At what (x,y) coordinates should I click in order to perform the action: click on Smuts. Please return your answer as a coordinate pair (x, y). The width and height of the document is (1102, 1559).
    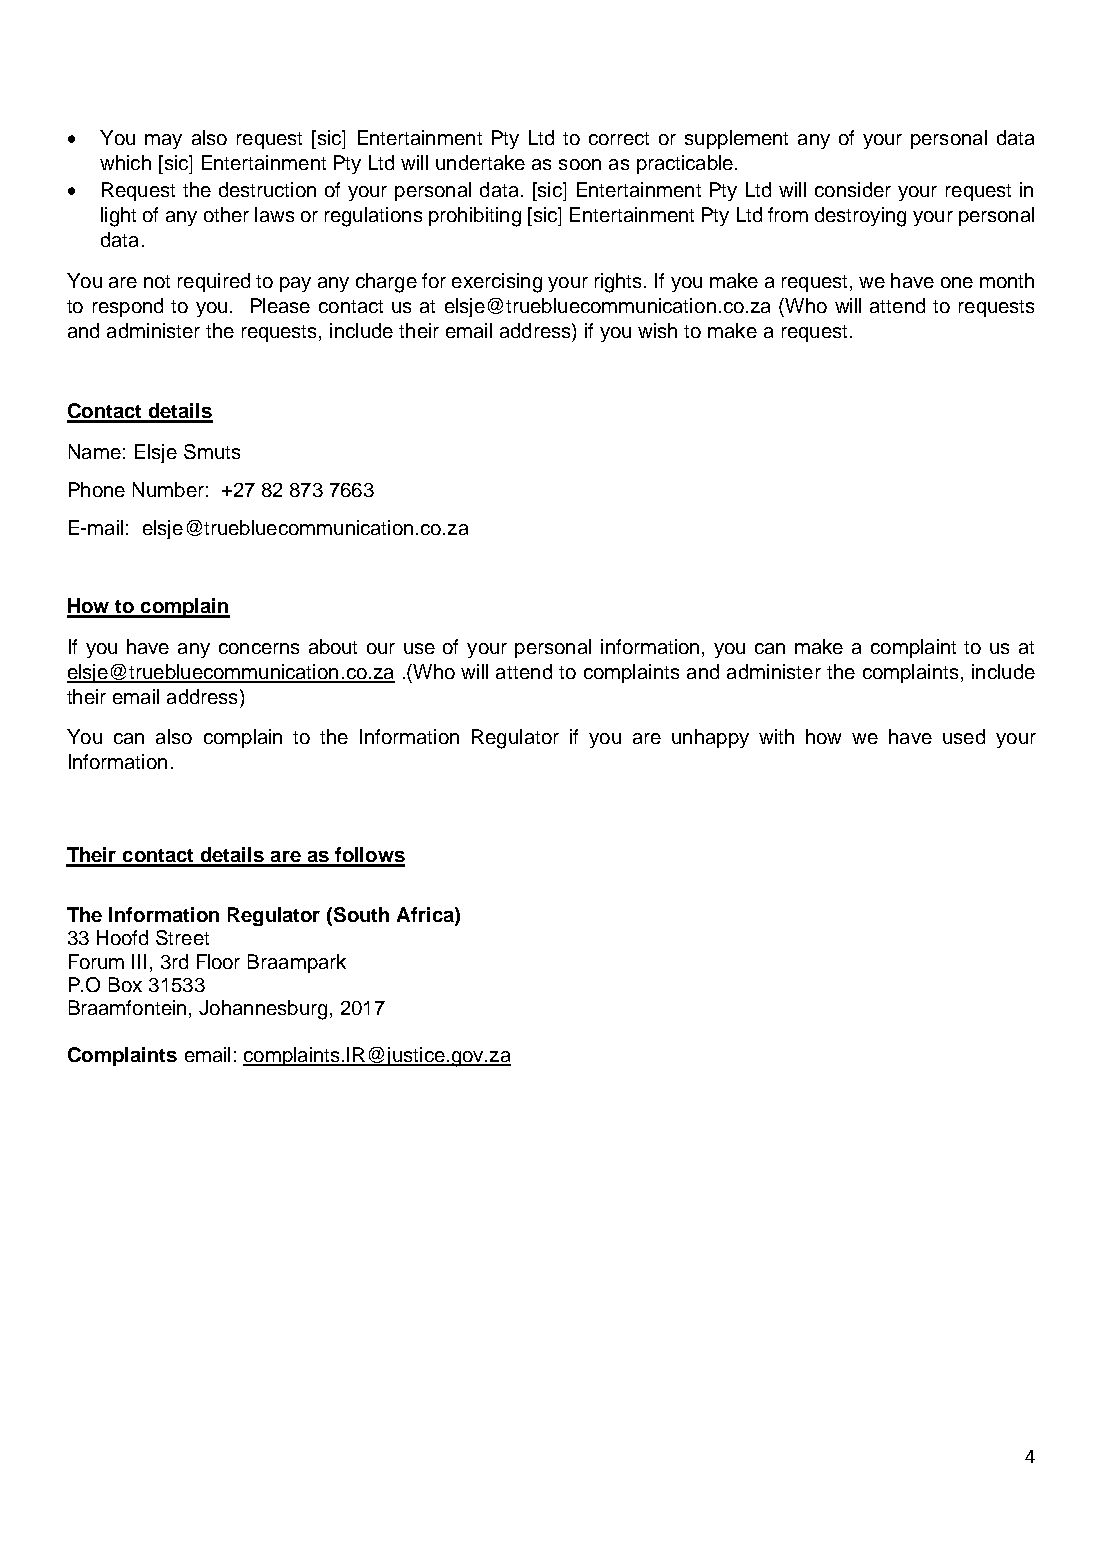
    Looking at the image, I should click on (212, 451).
